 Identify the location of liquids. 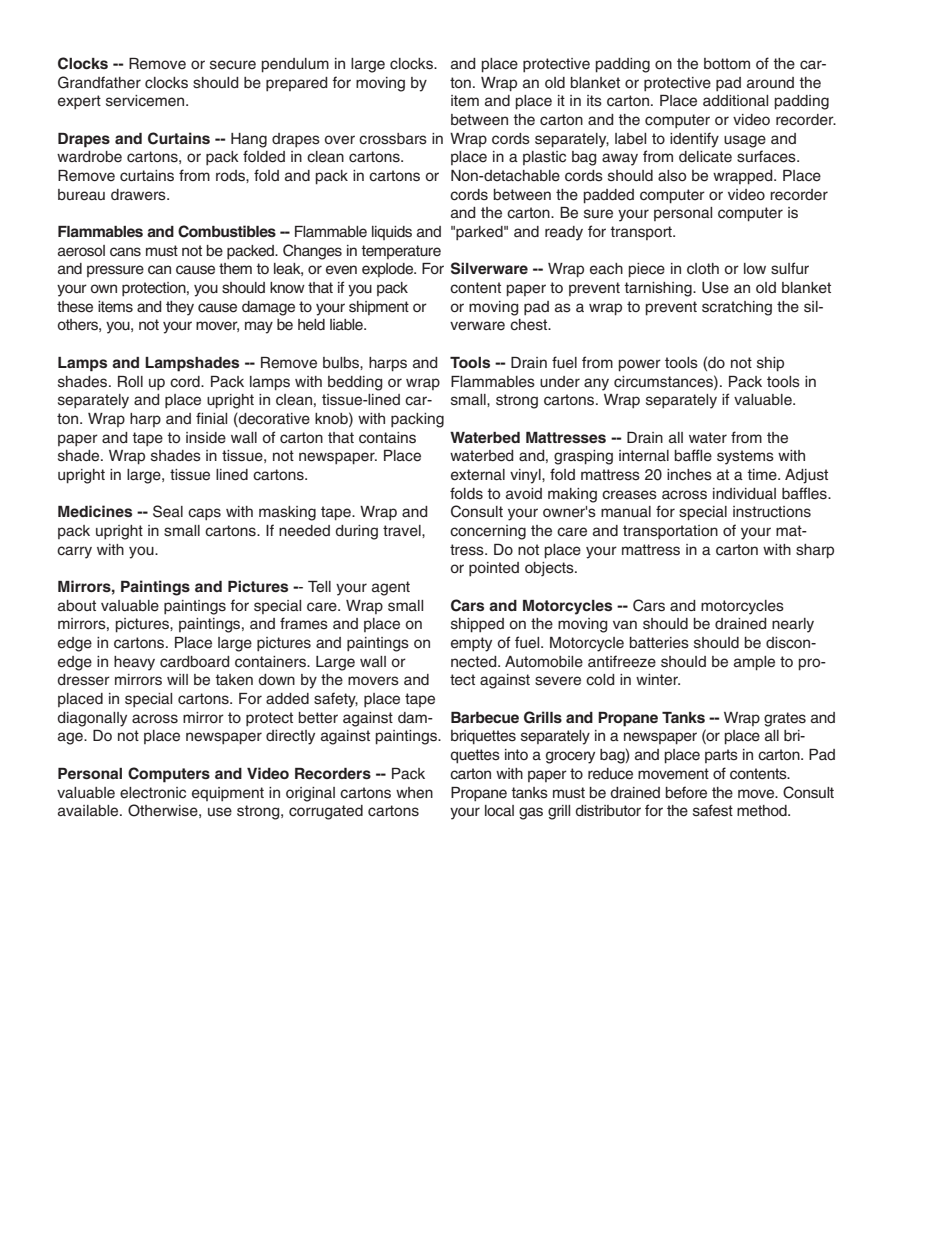
(392, 233).
